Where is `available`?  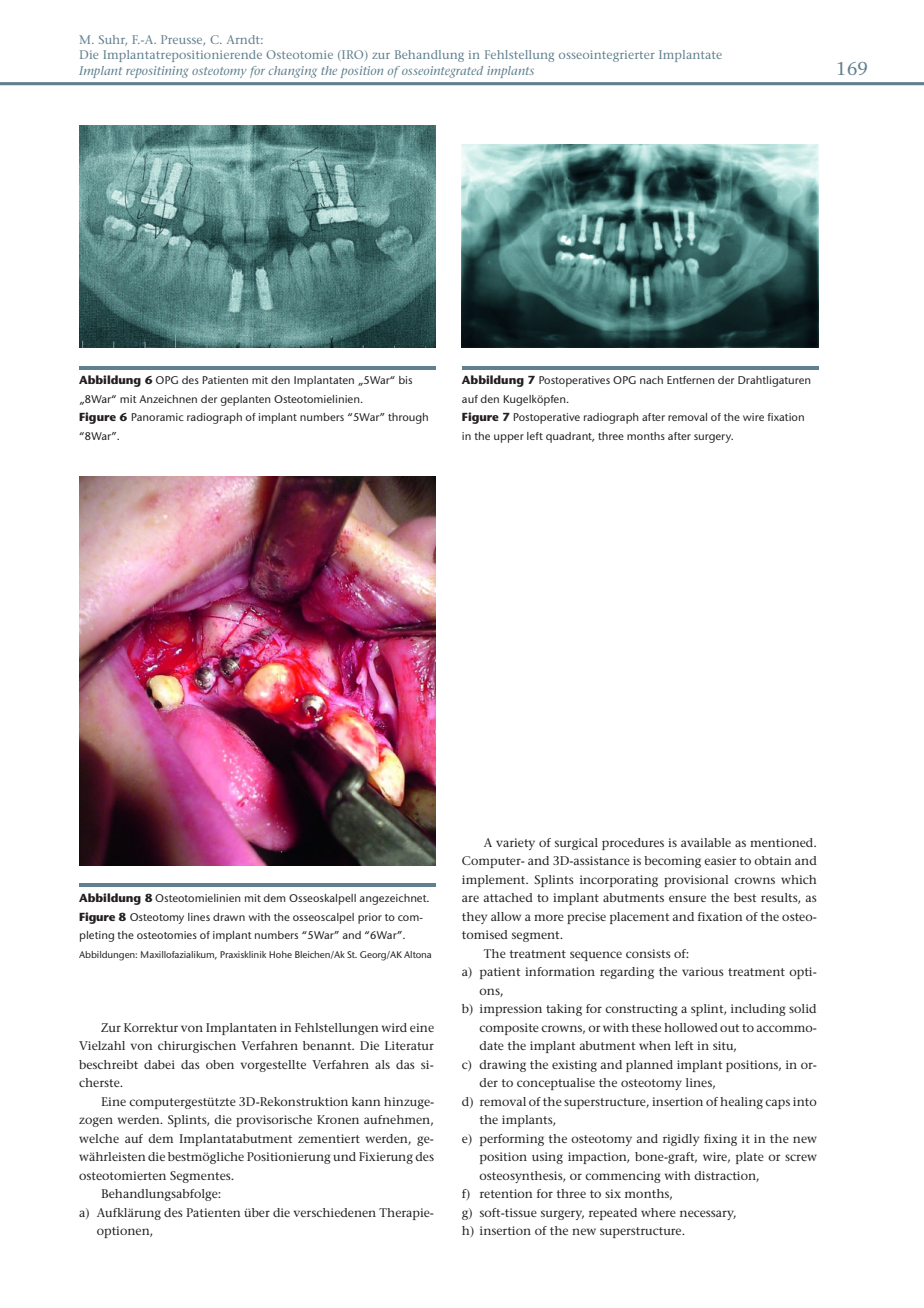 available is located at coordinates (706, 842).
